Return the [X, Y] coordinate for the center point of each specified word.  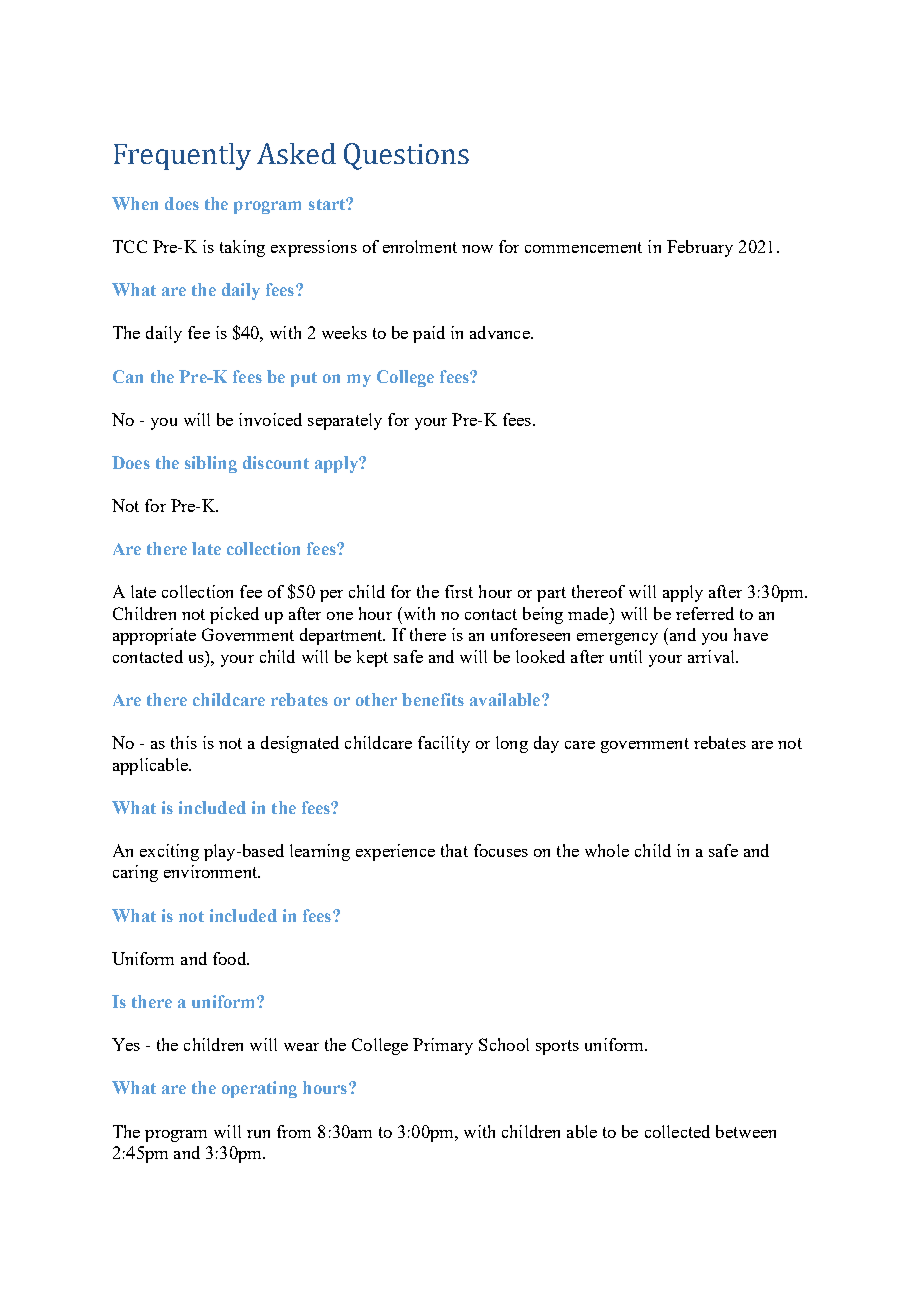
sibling [211, 464]
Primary [443, 1046]
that [454, 850]
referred [705, 613]
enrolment [420, 246]
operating [259, 1089]
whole [607, 850]
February [700, 248]
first [459, 591]
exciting [169, 852]
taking [242, 248]
